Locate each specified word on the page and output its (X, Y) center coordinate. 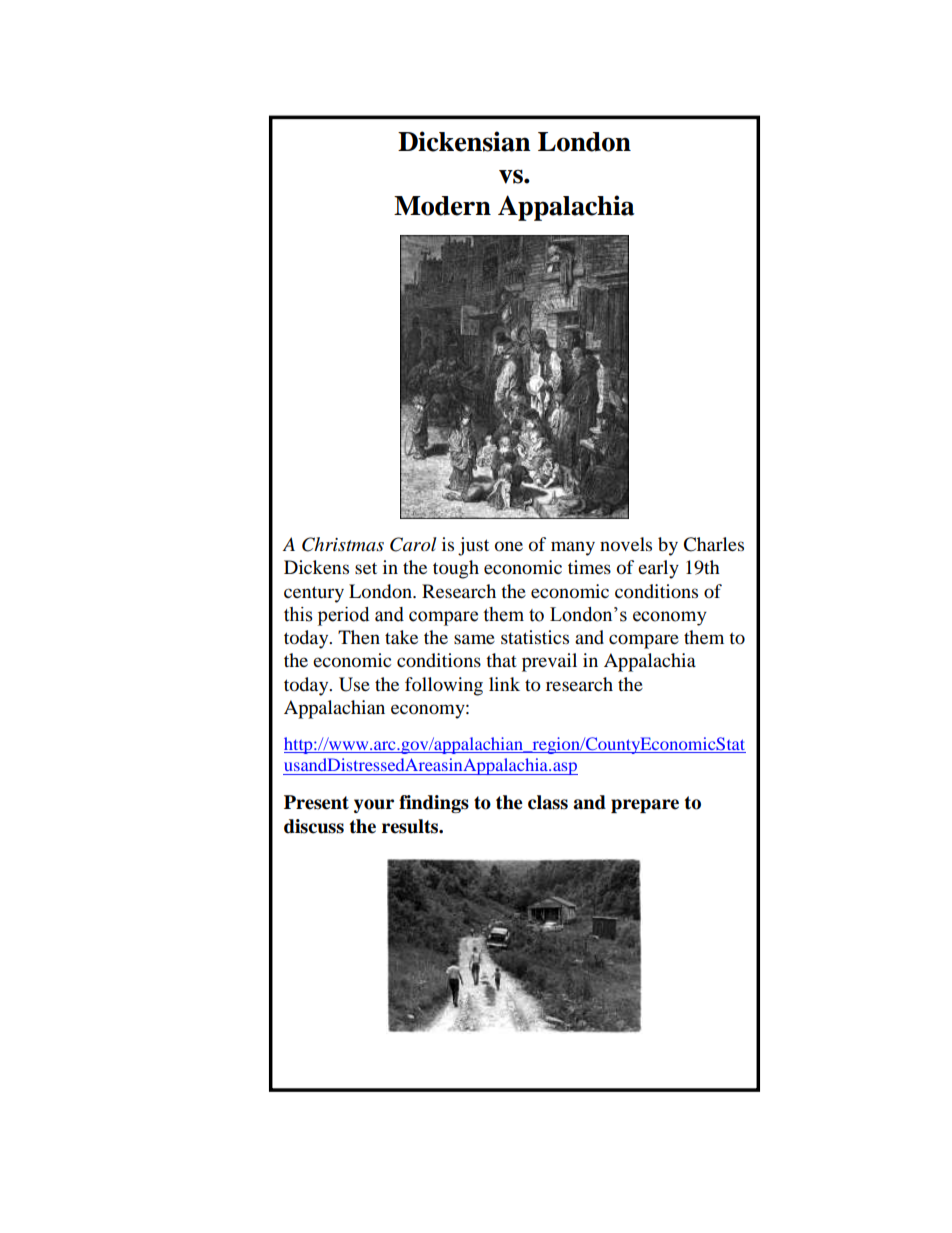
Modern (442, 206)
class (548, 802)
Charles (713, 544)
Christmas (343, 544)
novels (626, 544)
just (473, 546)
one (509, 546)
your (374, 806)
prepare (645, 806)
